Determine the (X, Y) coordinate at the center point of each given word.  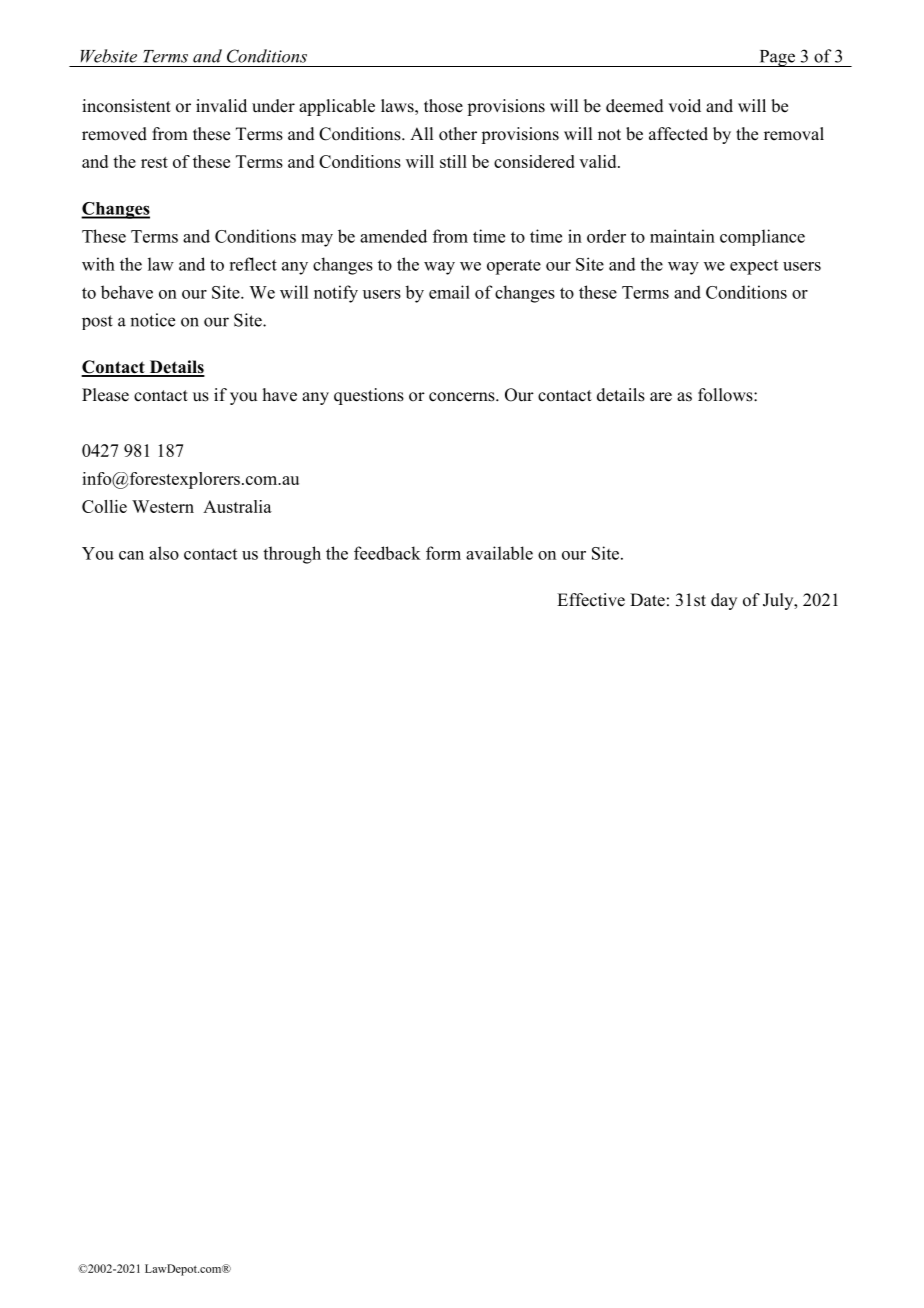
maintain (682, 236)
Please (105, 395)
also (164, 553)
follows (726, 395)
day (724, 601)
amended (393, 236)
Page (777, 58)
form (443, 553)
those (443, 106)
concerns (463, 397)
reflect (253, 264)
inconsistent (126, 106)
